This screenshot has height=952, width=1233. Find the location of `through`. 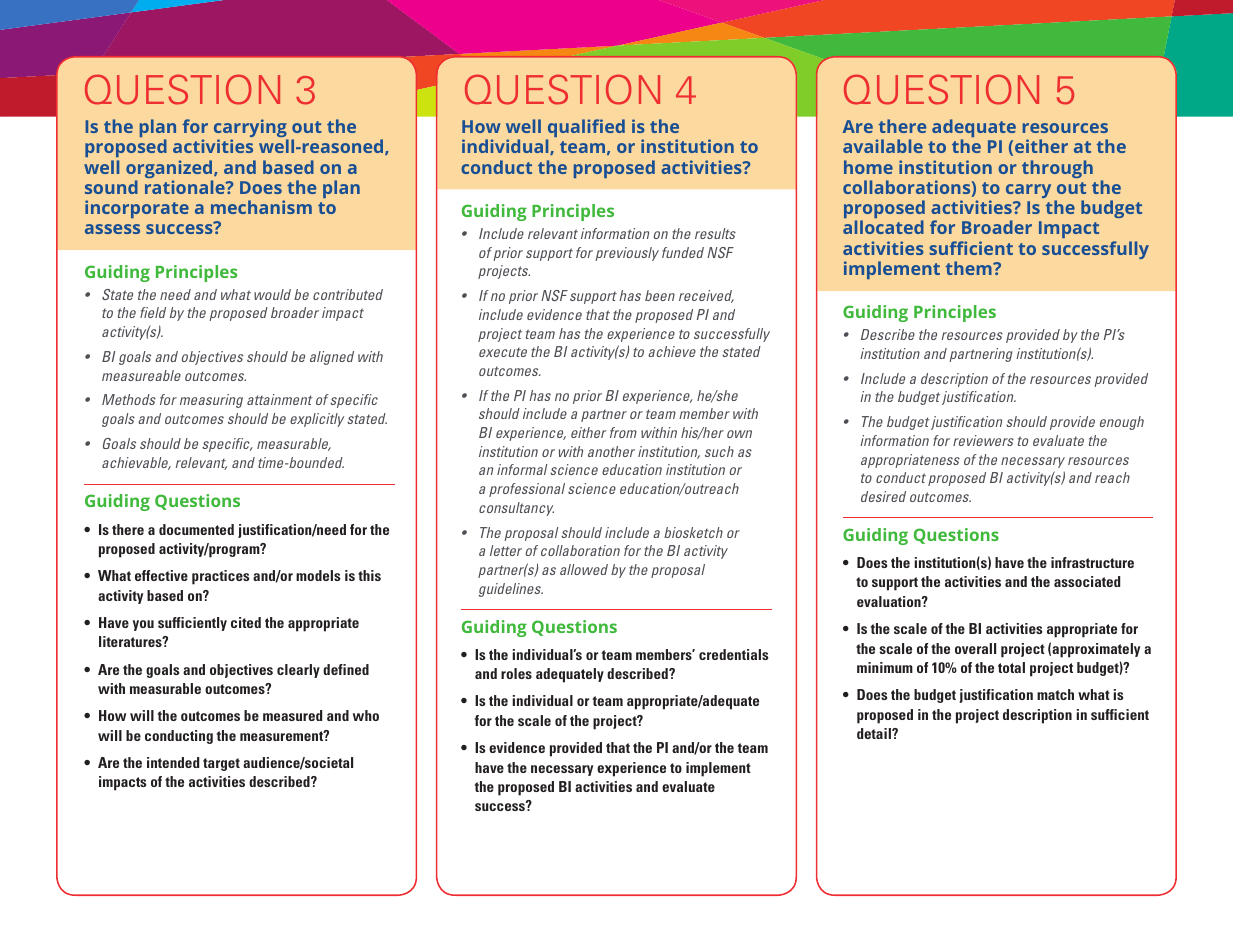

through is located at coordinates (1057, 169).
